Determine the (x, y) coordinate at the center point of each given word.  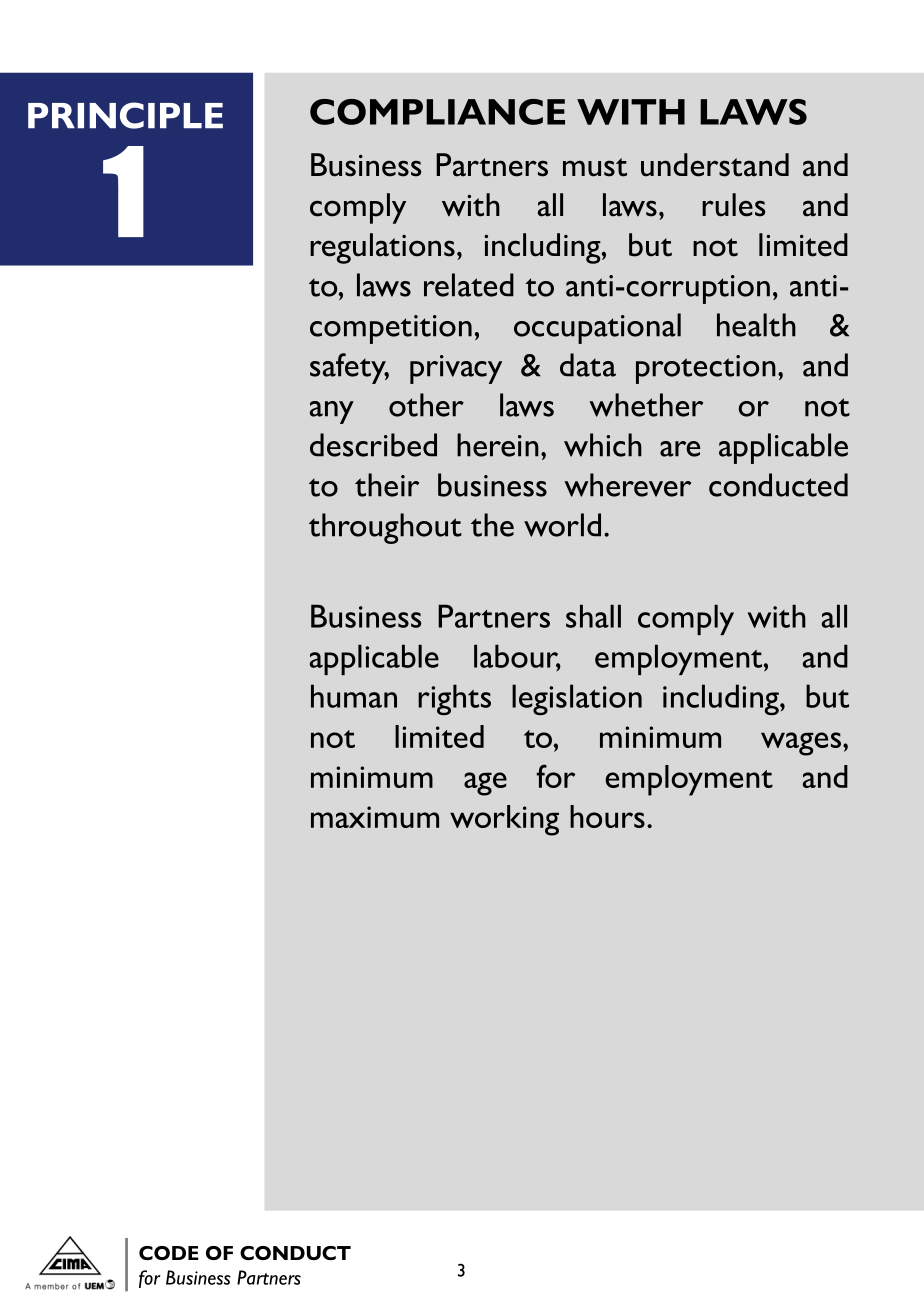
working (504, 820)
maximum (375, 817)
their (387, 485)
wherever (627, 485)
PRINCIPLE (125, 115)
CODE (169, 1253)
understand (715, 165)
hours (607, 816)
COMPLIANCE (437, 112)
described (373, 445)
